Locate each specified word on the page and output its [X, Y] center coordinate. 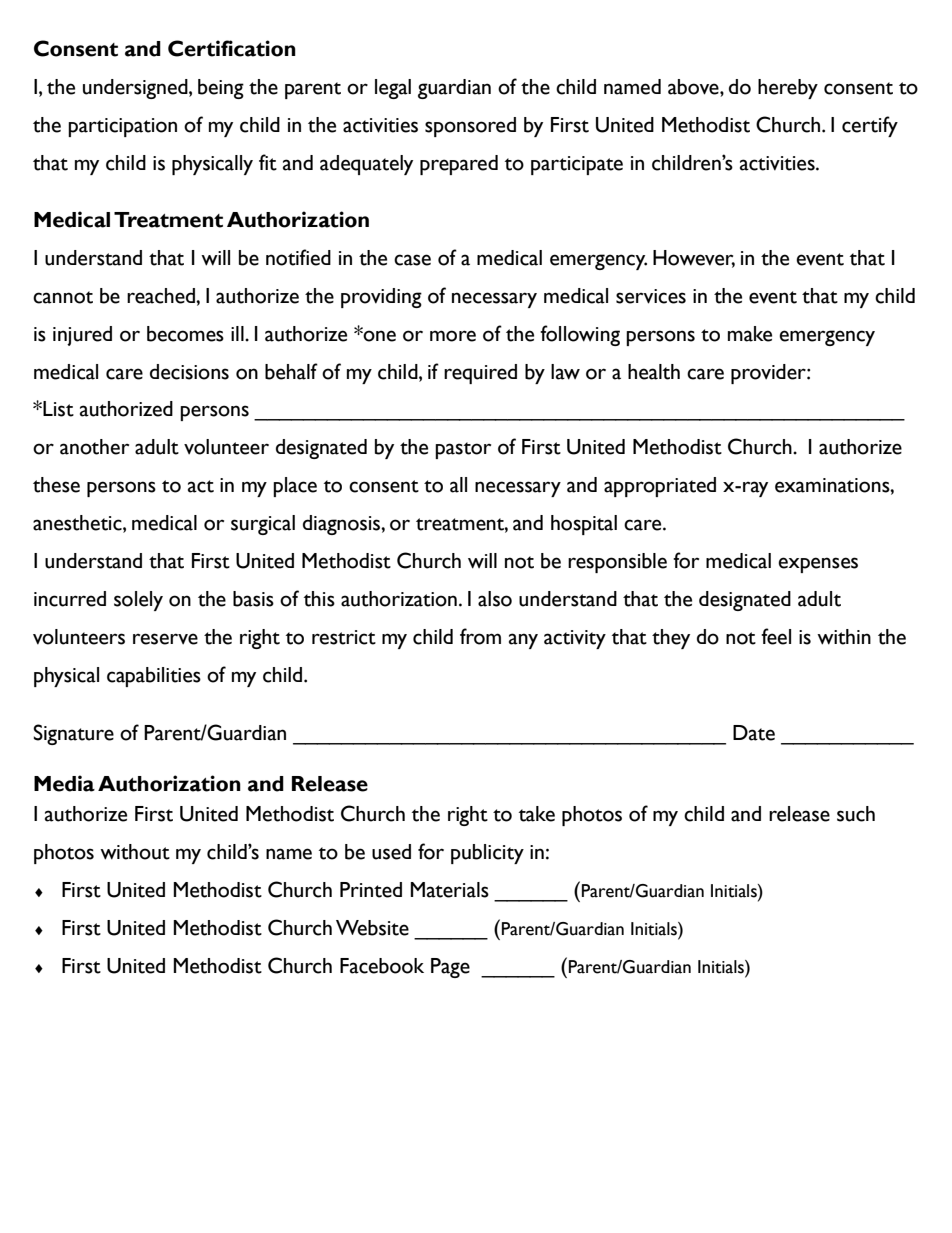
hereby [788, 89]
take [537, 814]
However [694, 258]
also [495, 599]
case [412, 260]
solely [138, 601]
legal [393, 89]
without [135, 852]
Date [754, 733]
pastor [463, 450]
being [221, 89]
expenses [818, 565]
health [654, 372]
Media [64, 783]
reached [162, 296]
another [94, 447]
